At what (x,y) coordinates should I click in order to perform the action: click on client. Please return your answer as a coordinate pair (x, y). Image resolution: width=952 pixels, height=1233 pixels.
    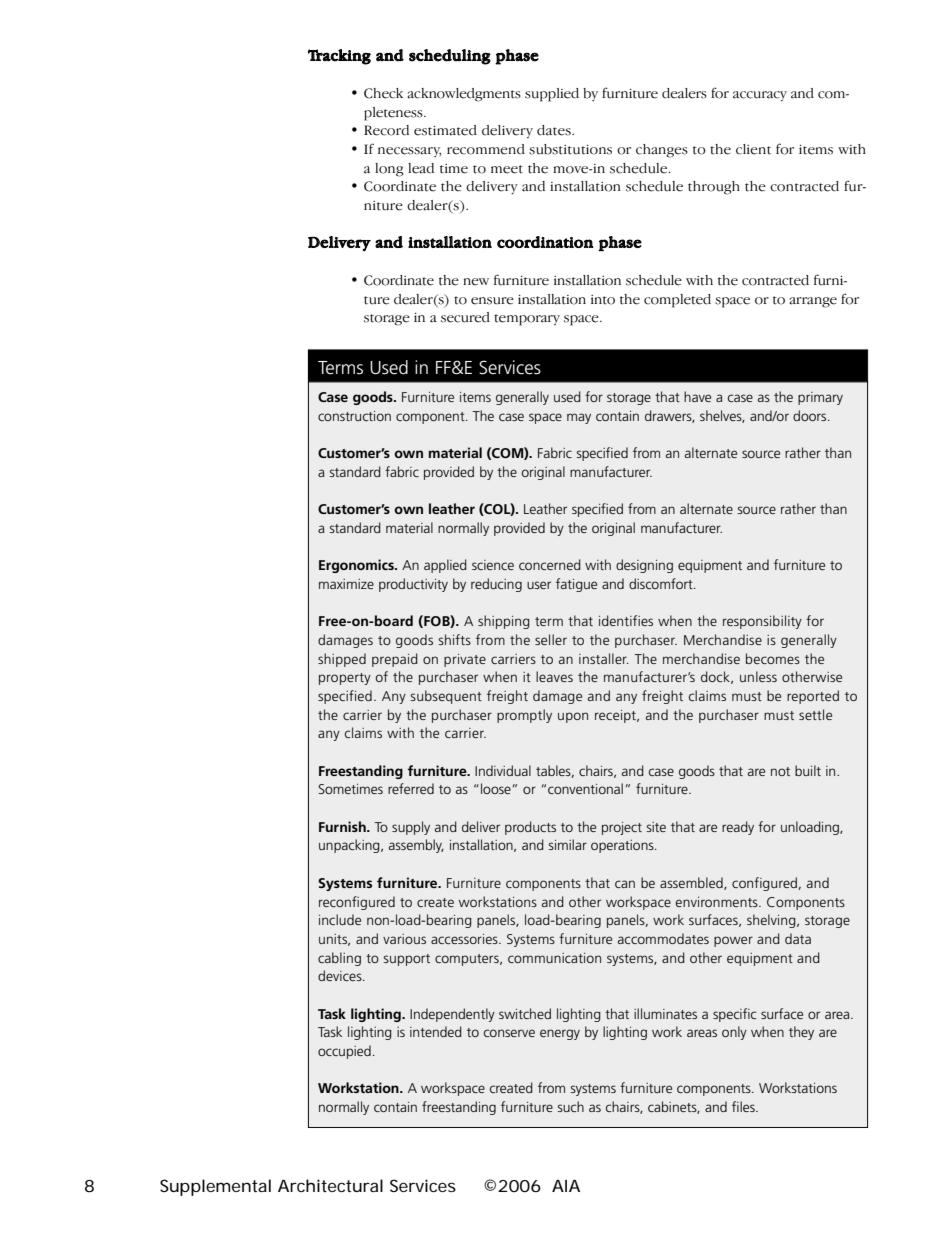
    Looking at the image, I should click on (753, 149).
